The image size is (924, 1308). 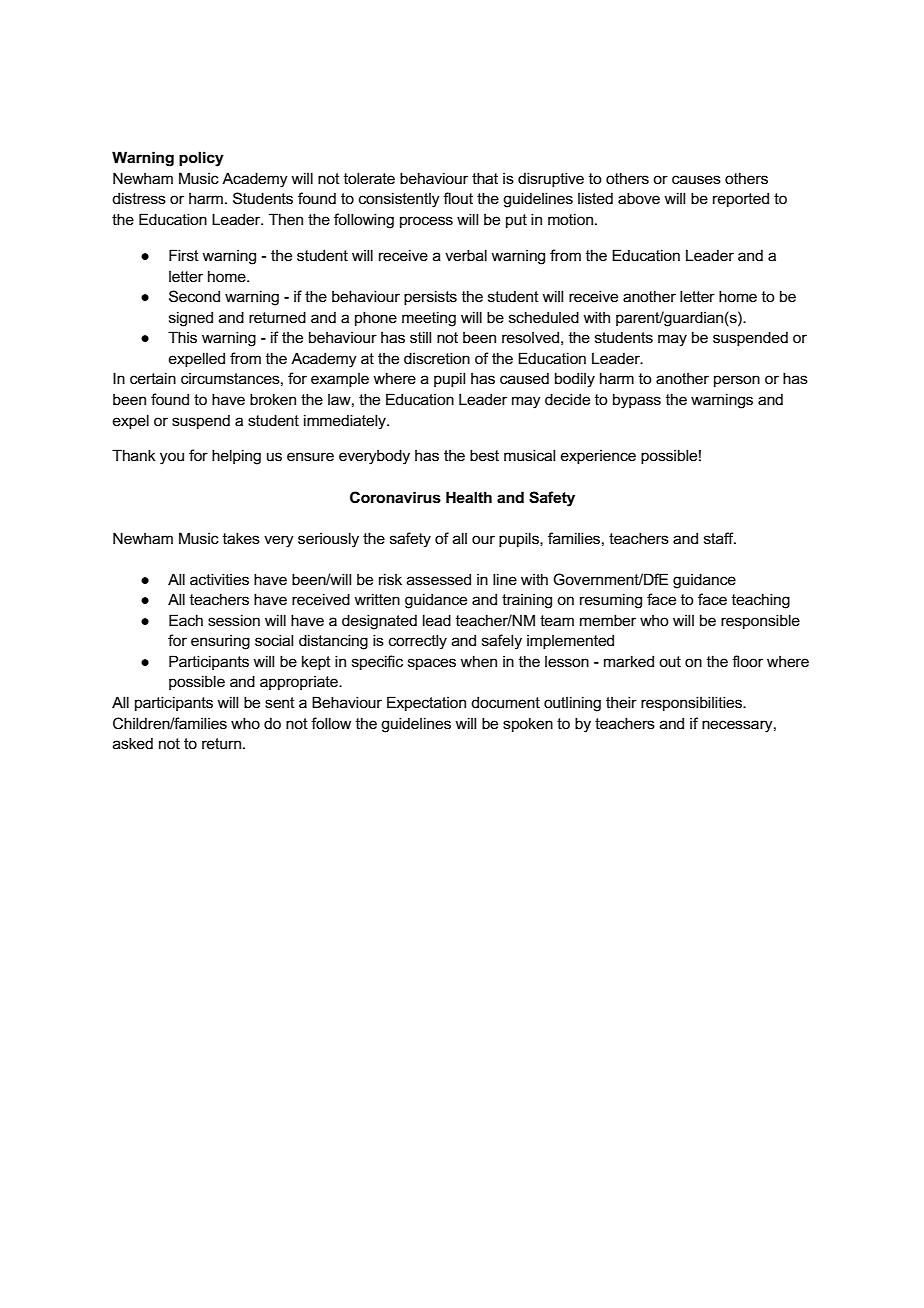 What do you see at coordinates (426, 703) in the document?
I see `Expectation` at bounding box center [426, 703].
